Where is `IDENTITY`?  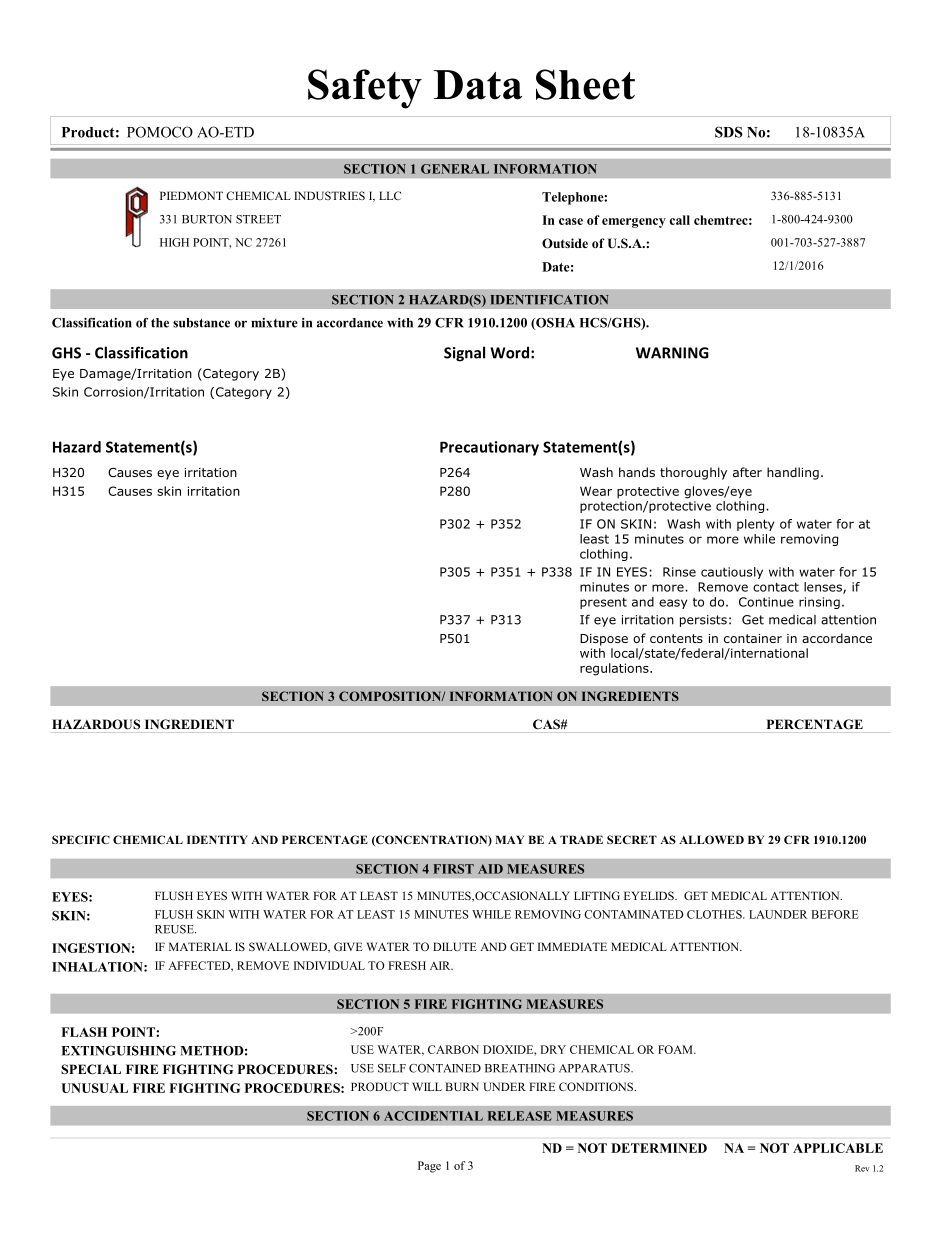 IDENTITY is located at coordinates (217, 839).
